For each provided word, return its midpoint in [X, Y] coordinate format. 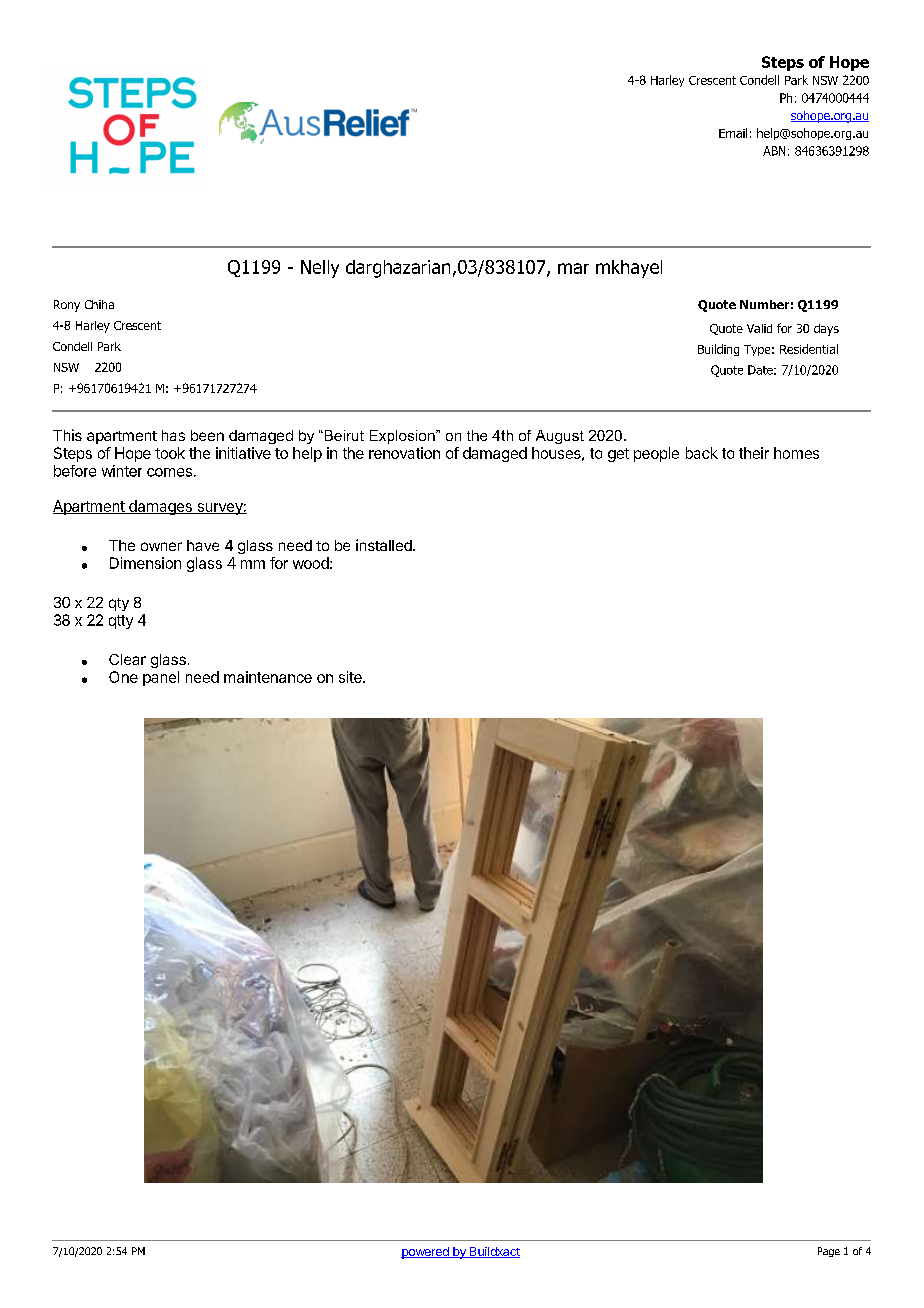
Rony [67, 306]
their [754, 453]
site [351, 677]
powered [426, 1253]
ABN [774, 151]
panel [161, 678]
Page [829, 1252]
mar [573, 268]
